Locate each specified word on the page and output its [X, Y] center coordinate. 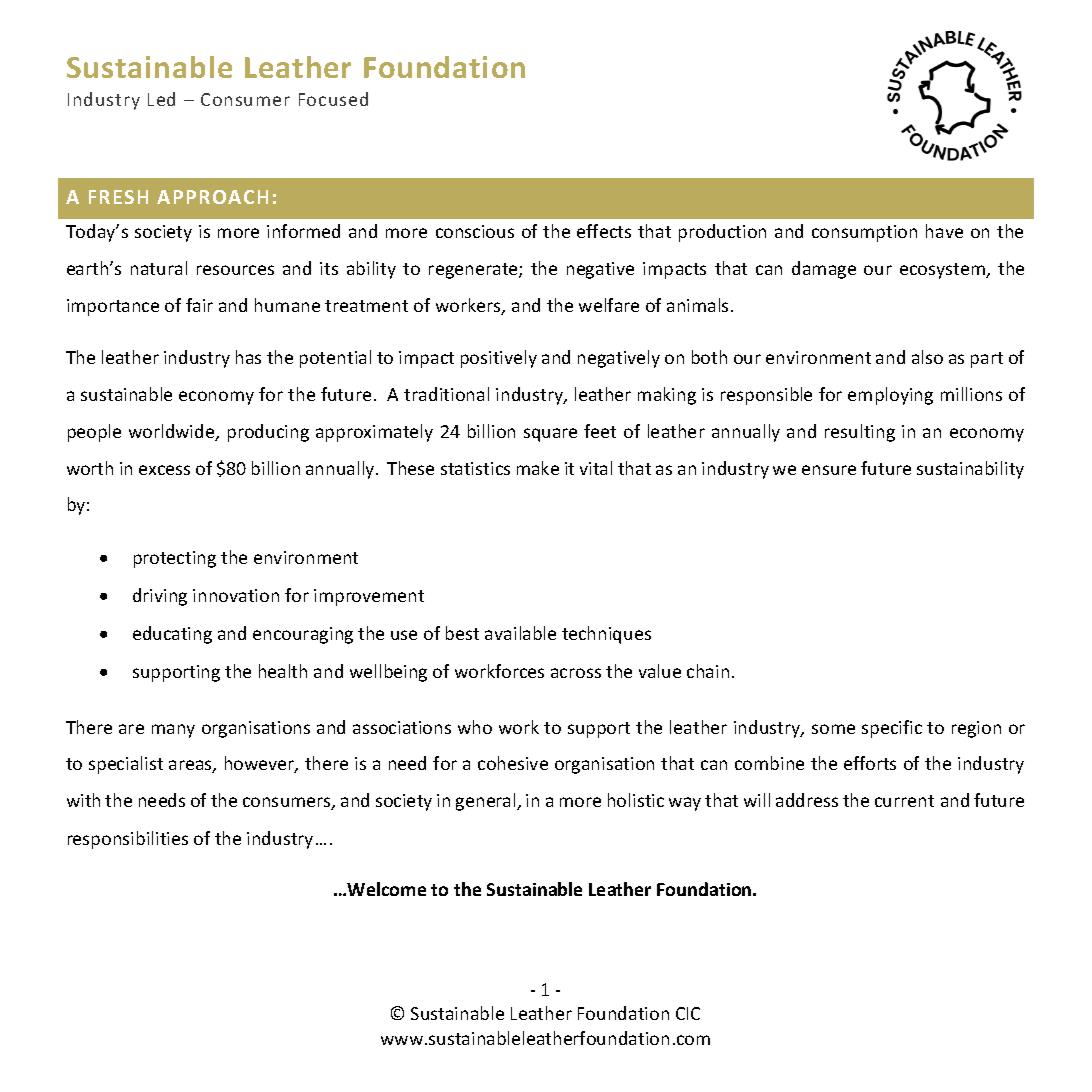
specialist [126, 765]
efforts [870, 763]
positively [499, 359]
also [927, 357]
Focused [333, 99]
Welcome [386, 889]
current [904, 801]
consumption [864, 233]
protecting [175, 559]
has [248, 357]
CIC [688, 1013]
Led [161, 99]
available [520, 633]
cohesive [513, 763]
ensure [829, 470]
